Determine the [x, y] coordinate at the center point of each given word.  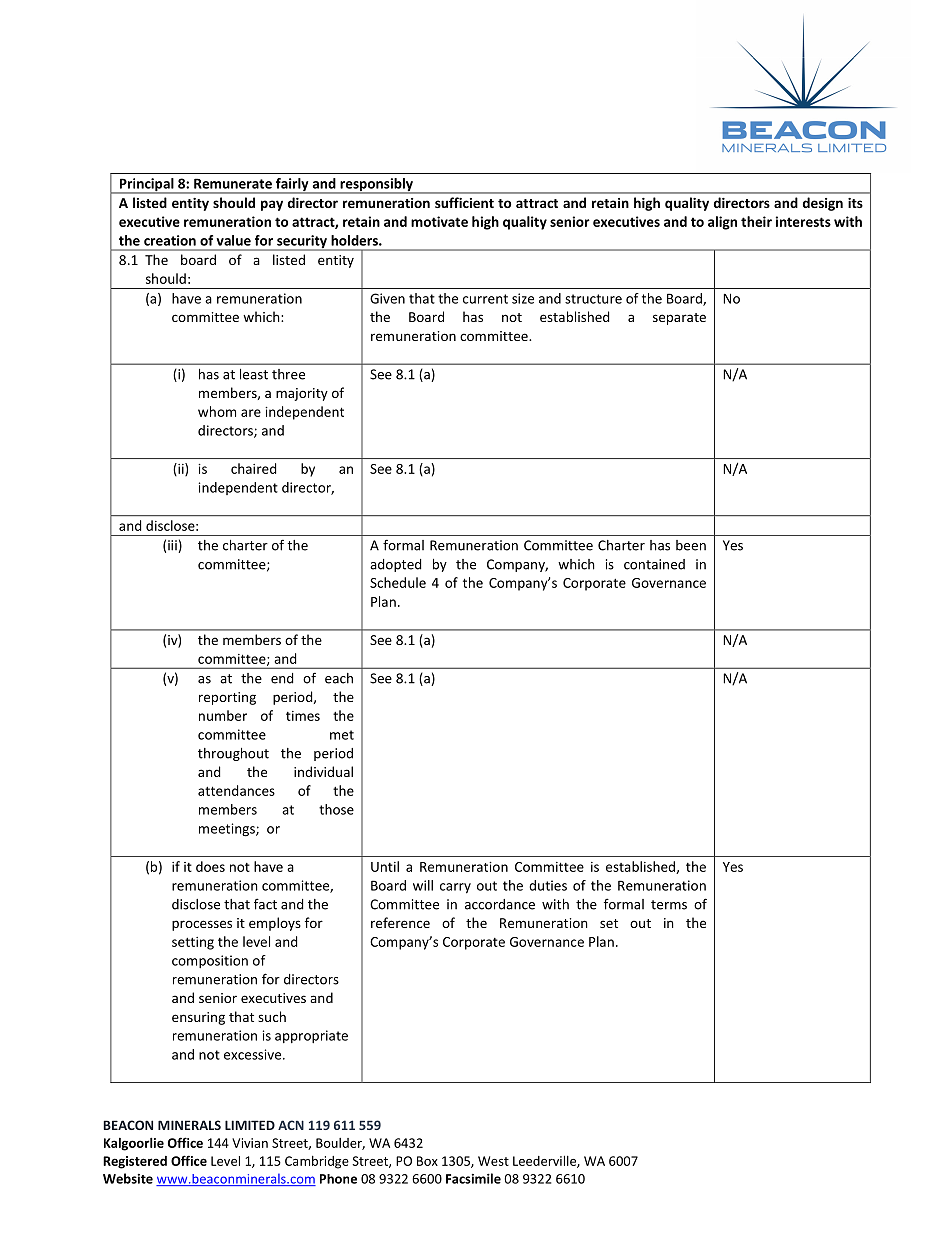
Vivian [250, 1143]
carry [455, 888]
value [233, 240]
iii [173, 546]
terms [669, 905]
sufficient [464, 202]
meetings [228, 830]
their [756, 221]
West [493, 1161]
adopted [395, 565]
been [691, 545]
